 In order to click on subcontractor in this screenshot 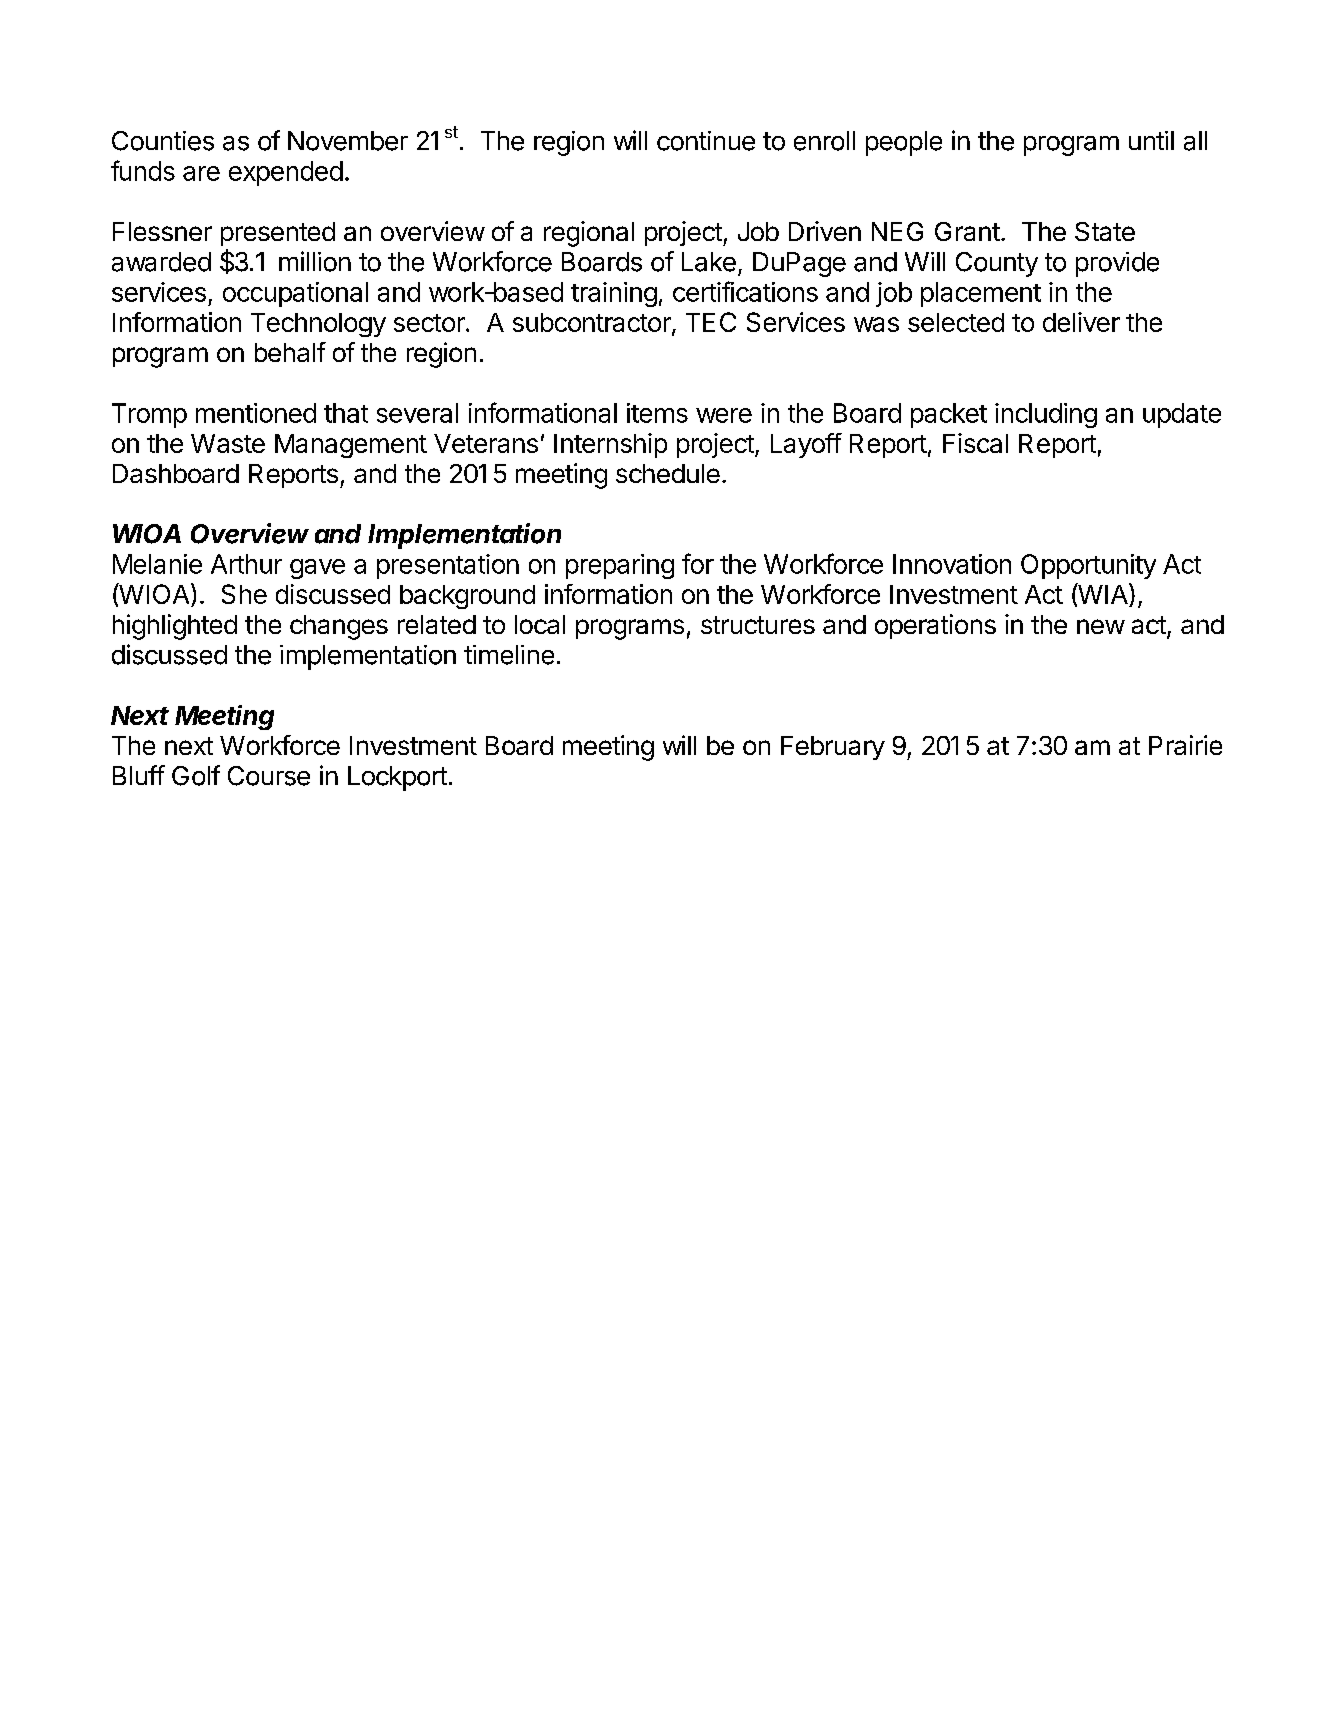, I will do `click(593, 324)`.
